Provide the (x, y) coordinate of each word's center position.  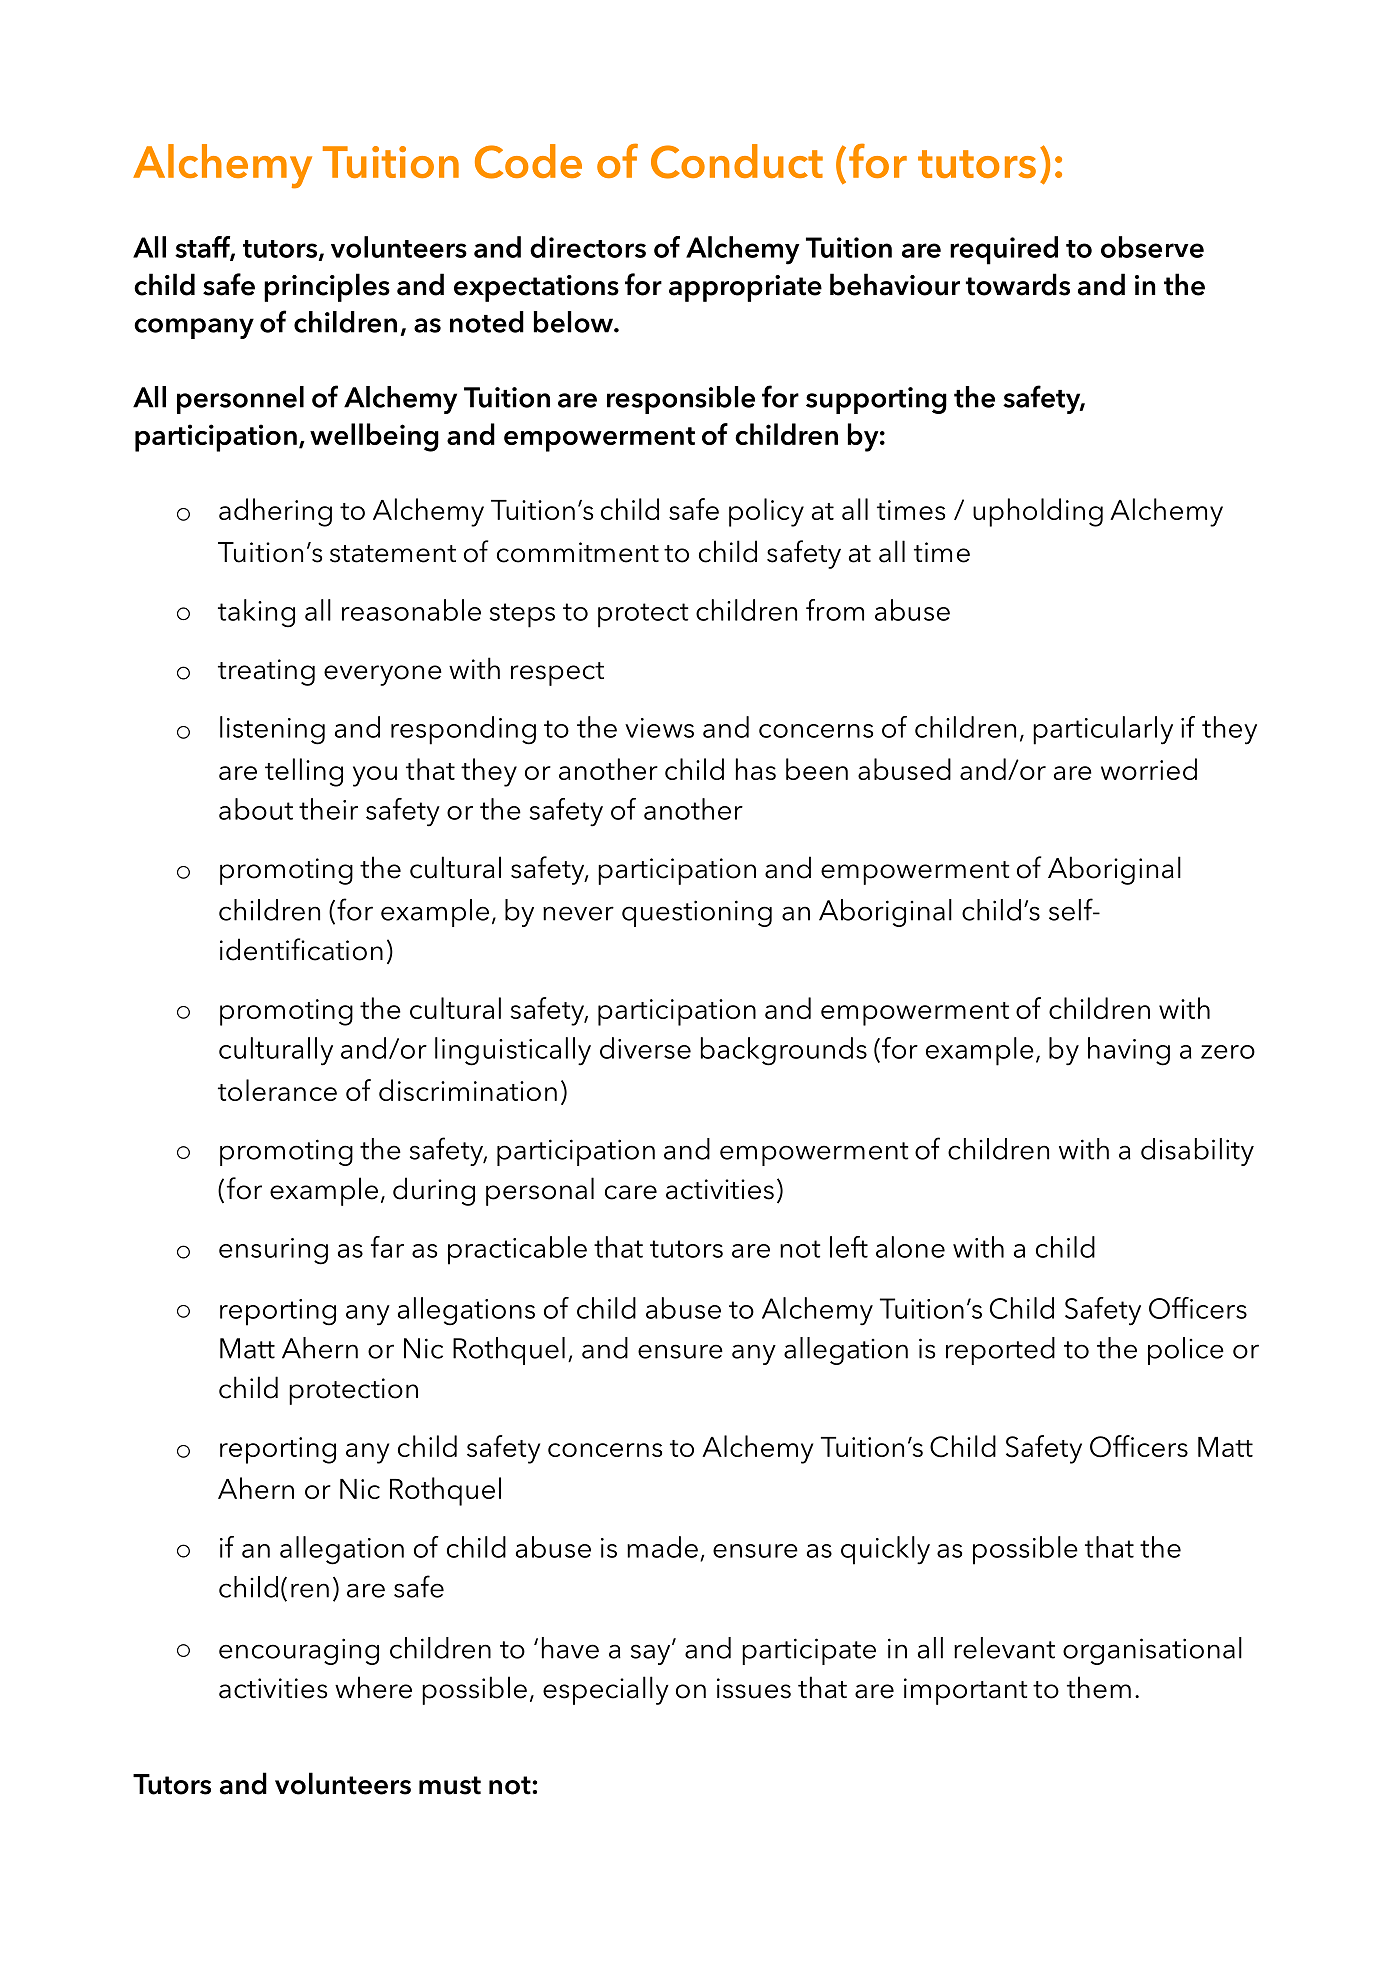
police (1186, 1351)
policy (766, 512)
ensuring (273, 1251)
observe (1152, 247)
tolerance (277, 1090)
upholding (1038, 512)
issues (754, 1688)
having (1129, 1051)
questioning (697, 913)
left (849, 1247)
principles (327, 287)
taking (256, 613)
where (373, 1687)
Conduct (737, 161)
